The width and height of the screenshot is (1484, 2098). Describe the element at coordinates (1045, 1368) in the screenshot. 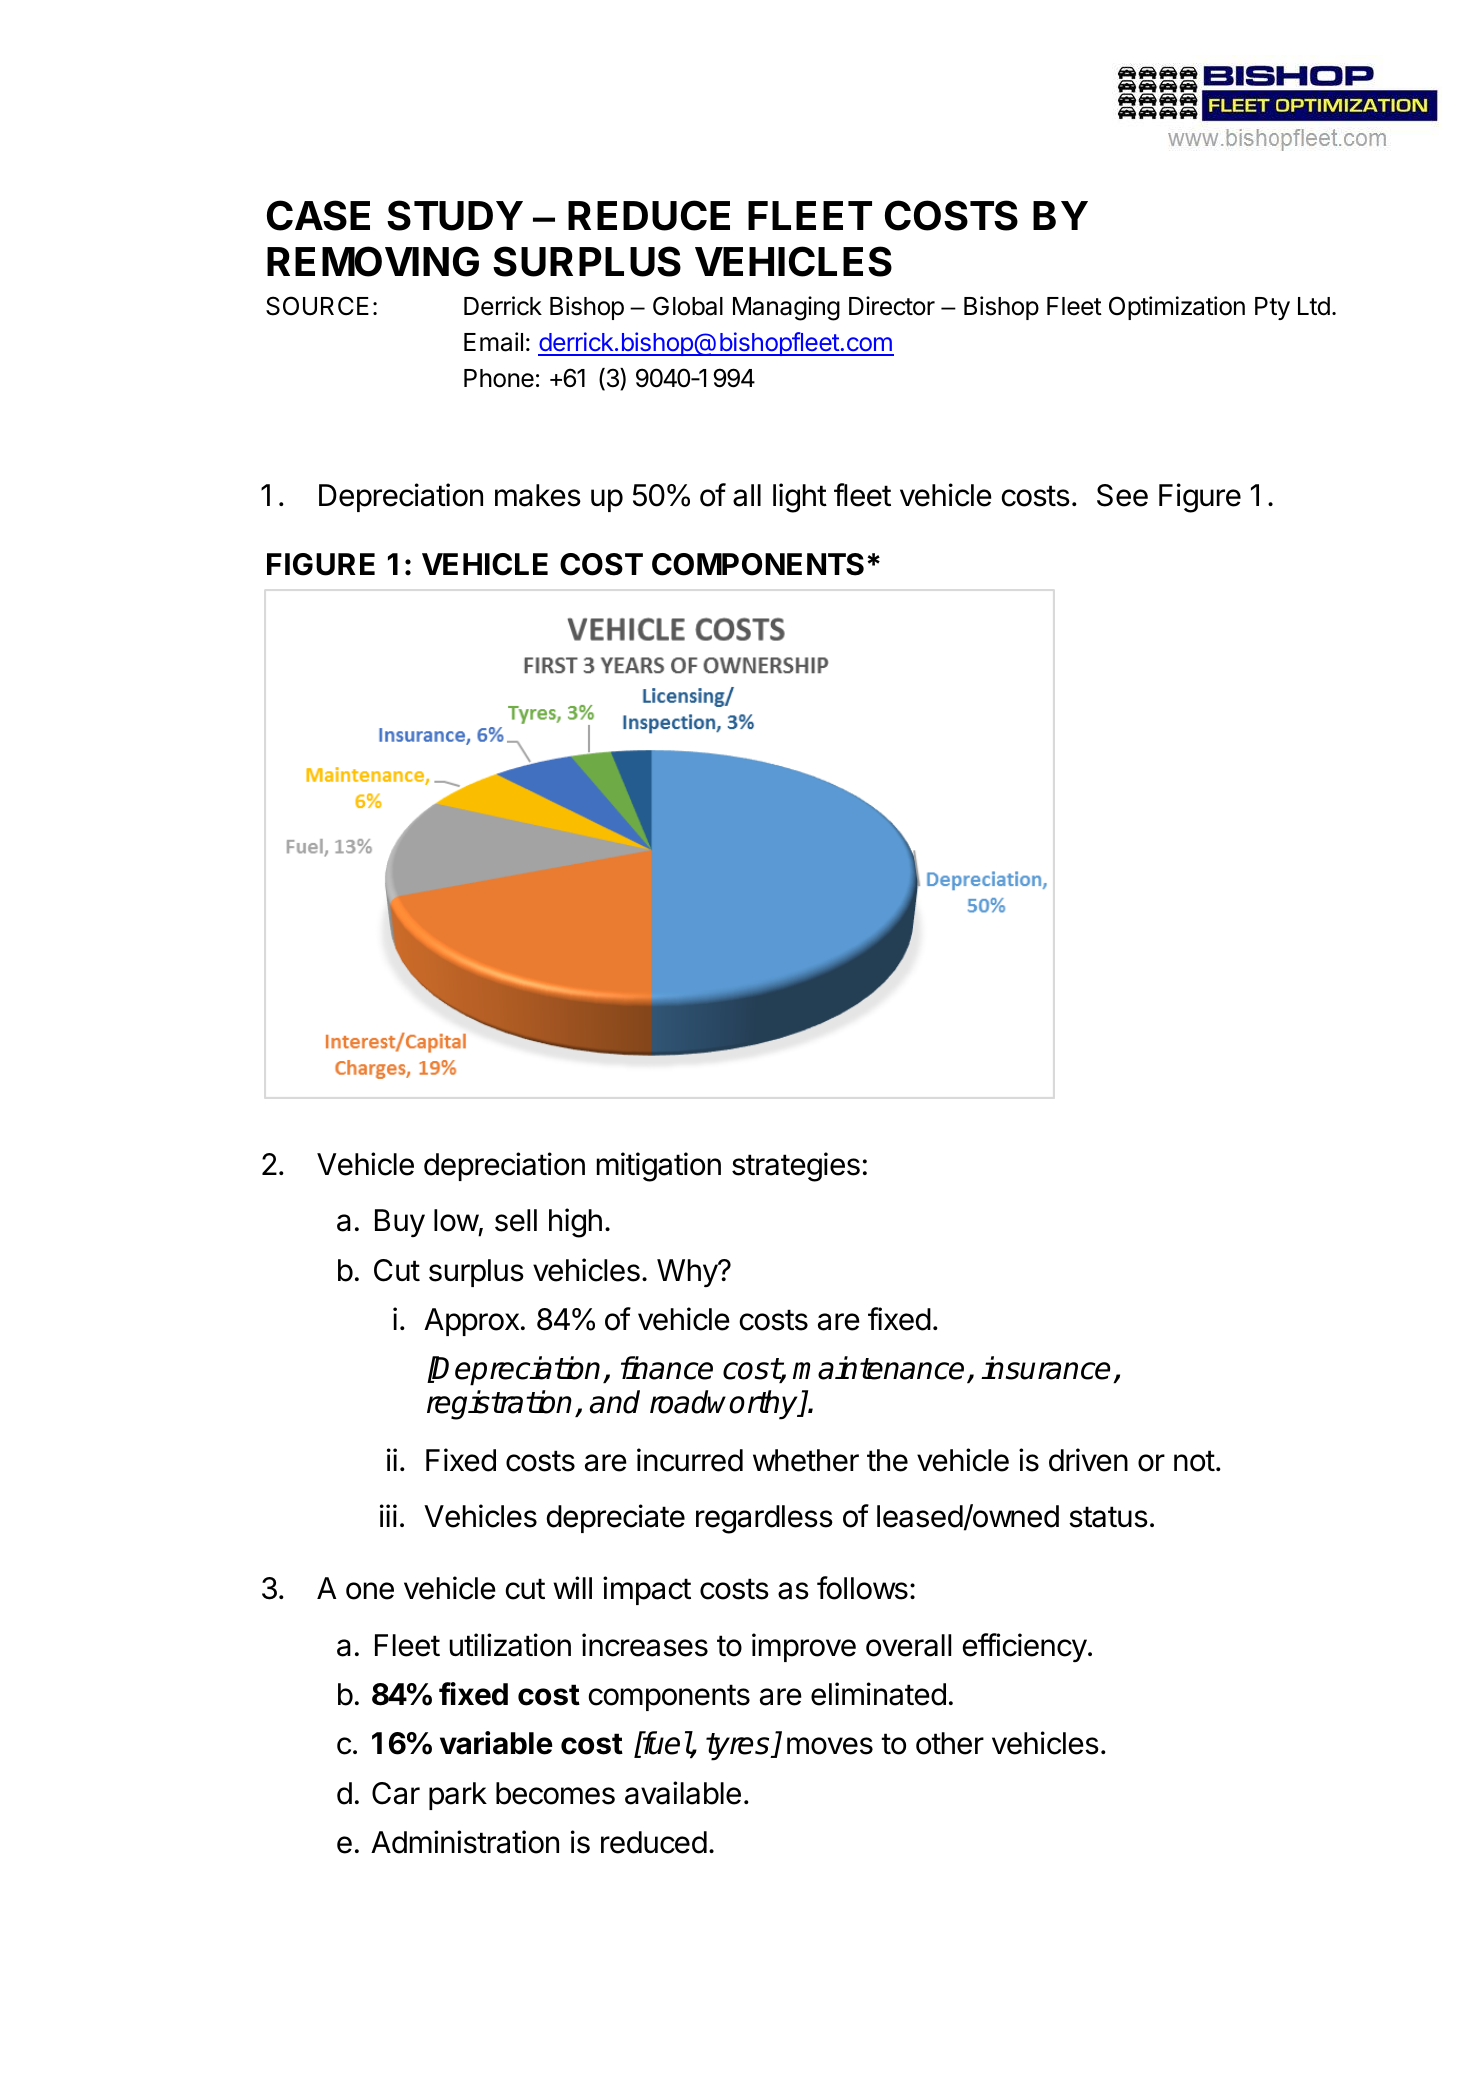

I see `insurance` at that location.
